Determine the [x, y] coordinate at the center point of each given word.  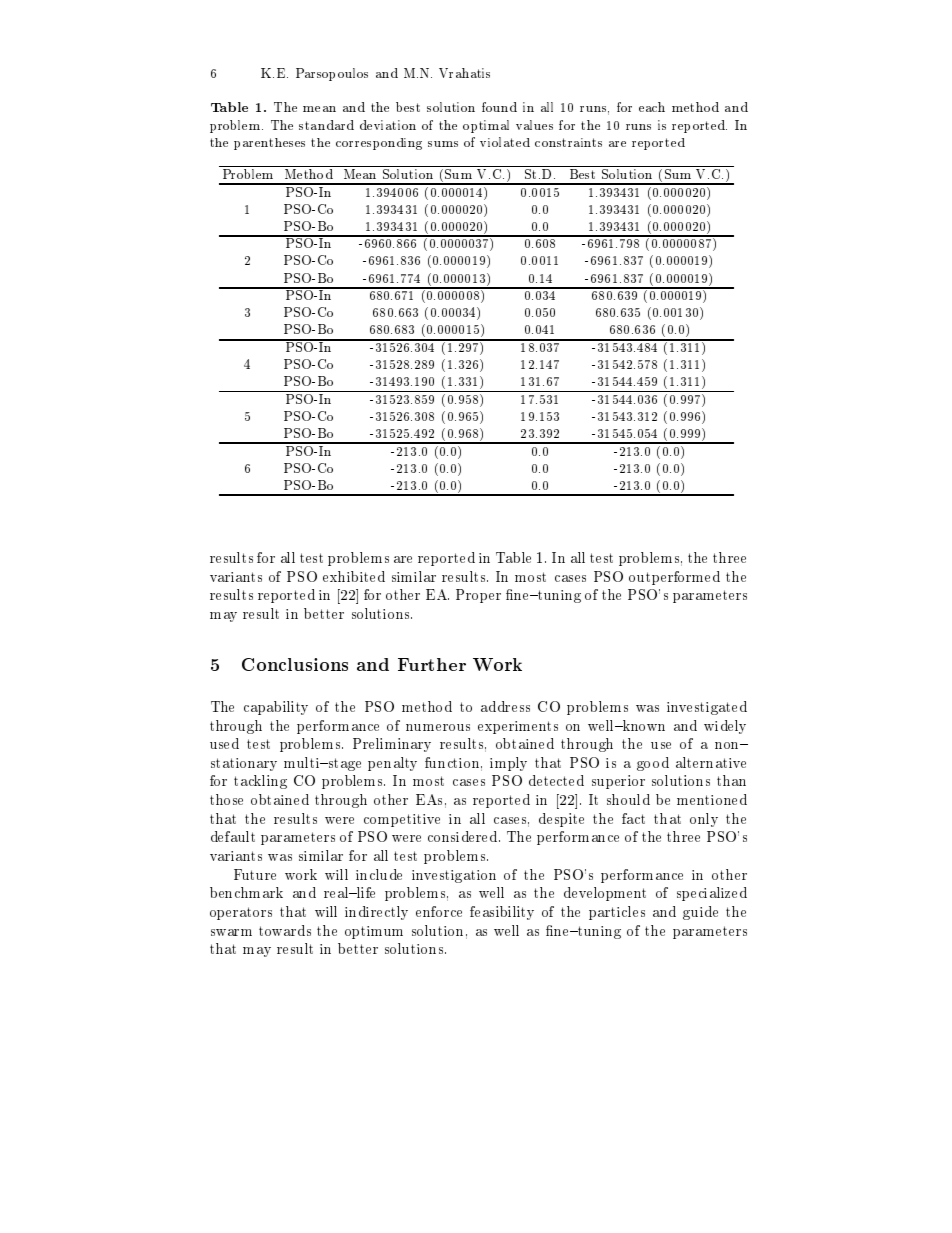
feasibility [502, 913]
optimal [486, 126]
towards [285, 930]
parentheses [269, 144]
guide [700, 913]
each [652, 107]
